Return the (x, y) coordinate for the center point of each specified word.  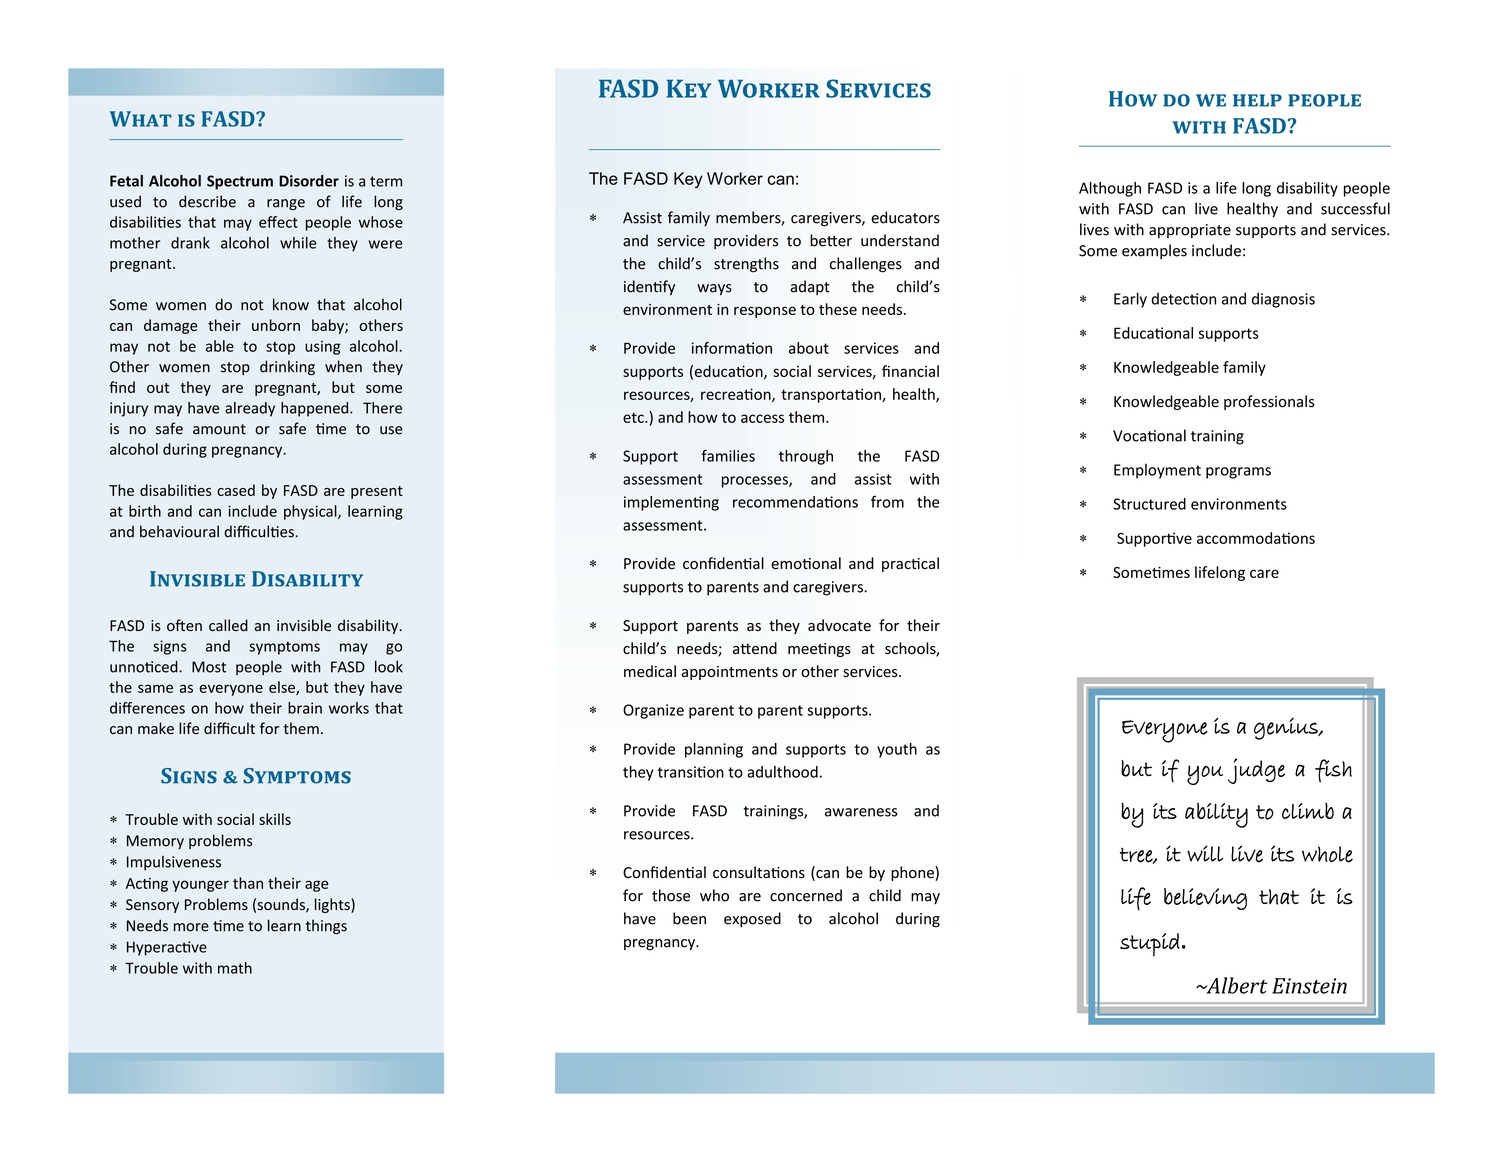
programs (1238, 473)
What (141, 119)
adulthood (782, 772)
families (728, 455)
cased (236, 490)
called (228, 625)
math (235, 968)
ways (714, 289)
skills (275, 819)
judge (1256, 771)
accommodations (1256, 538)
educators (905, 217)
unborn (276, 325)
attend (755, 648)
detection (1183, 299)
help (1257, 100)
